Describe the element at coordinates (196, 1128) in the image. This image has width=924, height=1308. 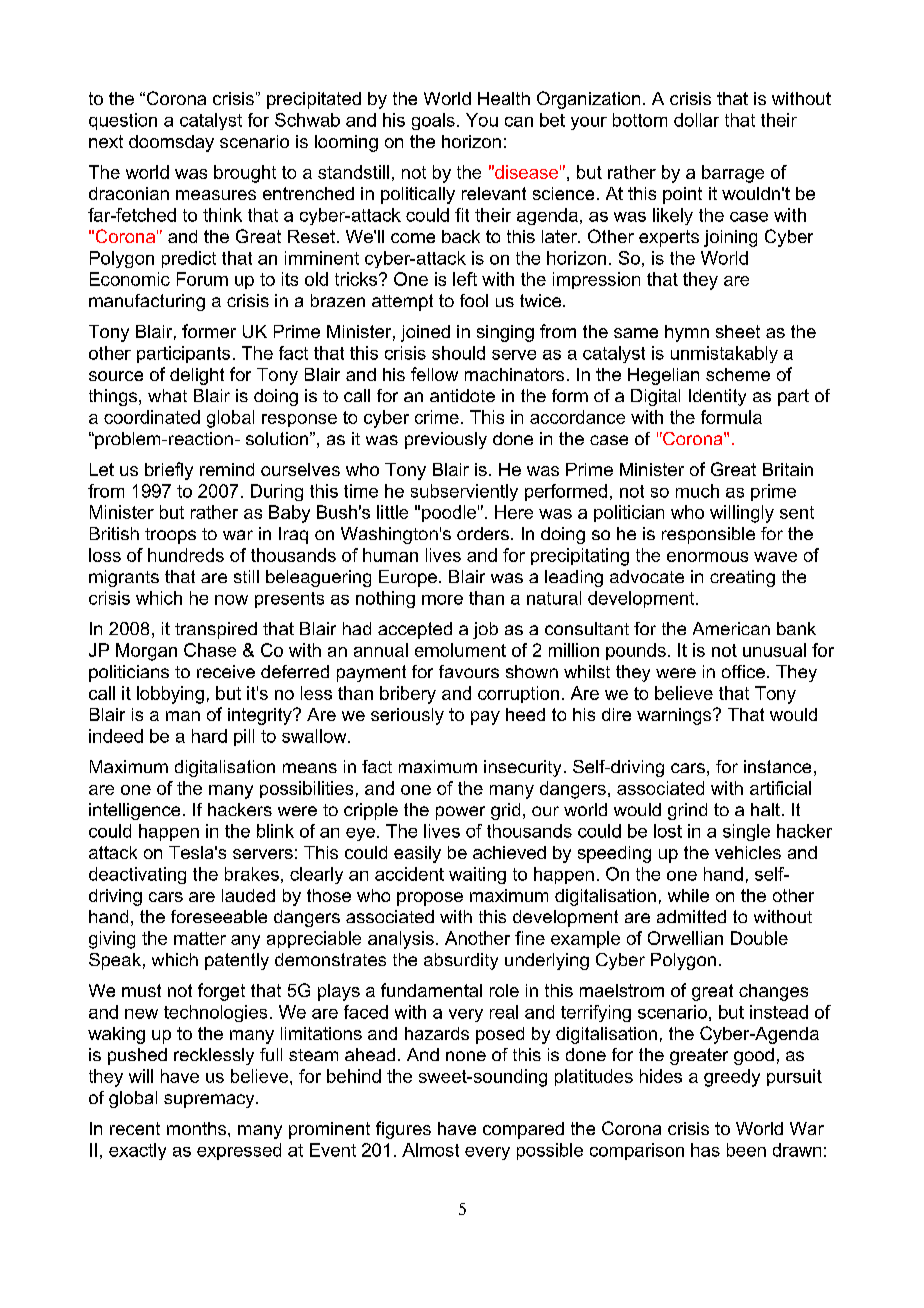
I see `months` at that location.
